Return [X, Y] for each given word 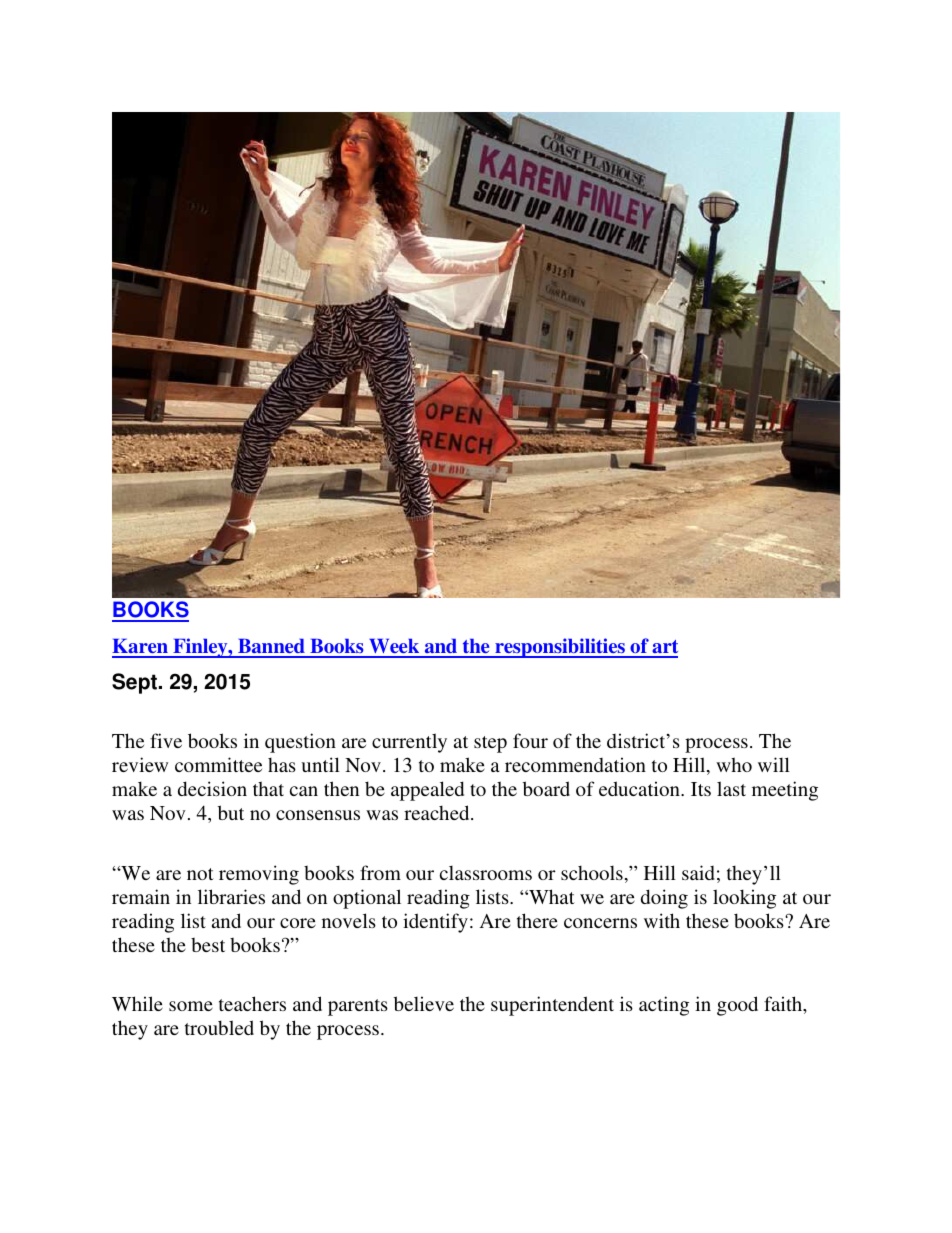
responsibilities [560, 648]
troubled [219, 1027]
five [166, 740]
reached [438, 812]
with [662, 920]
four [530, 740]
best [208, 945]
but [231, 812]
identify [435, 923]
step [490, 744]
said [698, 872]
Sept [134, 683]
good [737, 1006]
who [734, 764]
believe [424, 1003]
